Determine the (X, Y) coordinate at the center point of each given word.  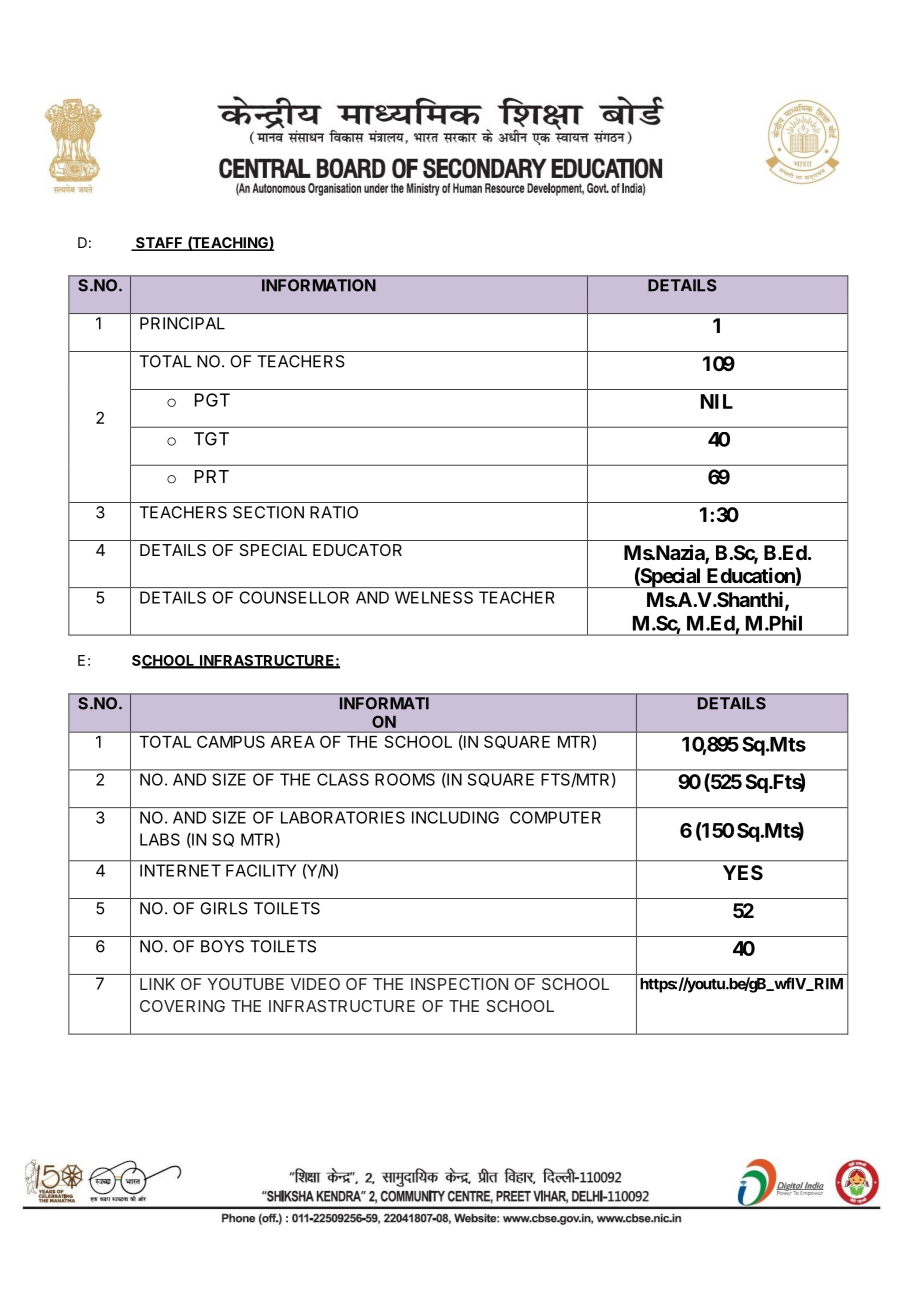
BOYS (222, 946)
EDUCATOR (357, 550)
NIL (717, 401)
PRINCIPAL (182, 323)
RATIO (334, 512)
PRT (212, 476)
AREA (293, 742)
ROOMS (405, 779)
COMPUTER (555, 817)
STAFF (159, 244)
